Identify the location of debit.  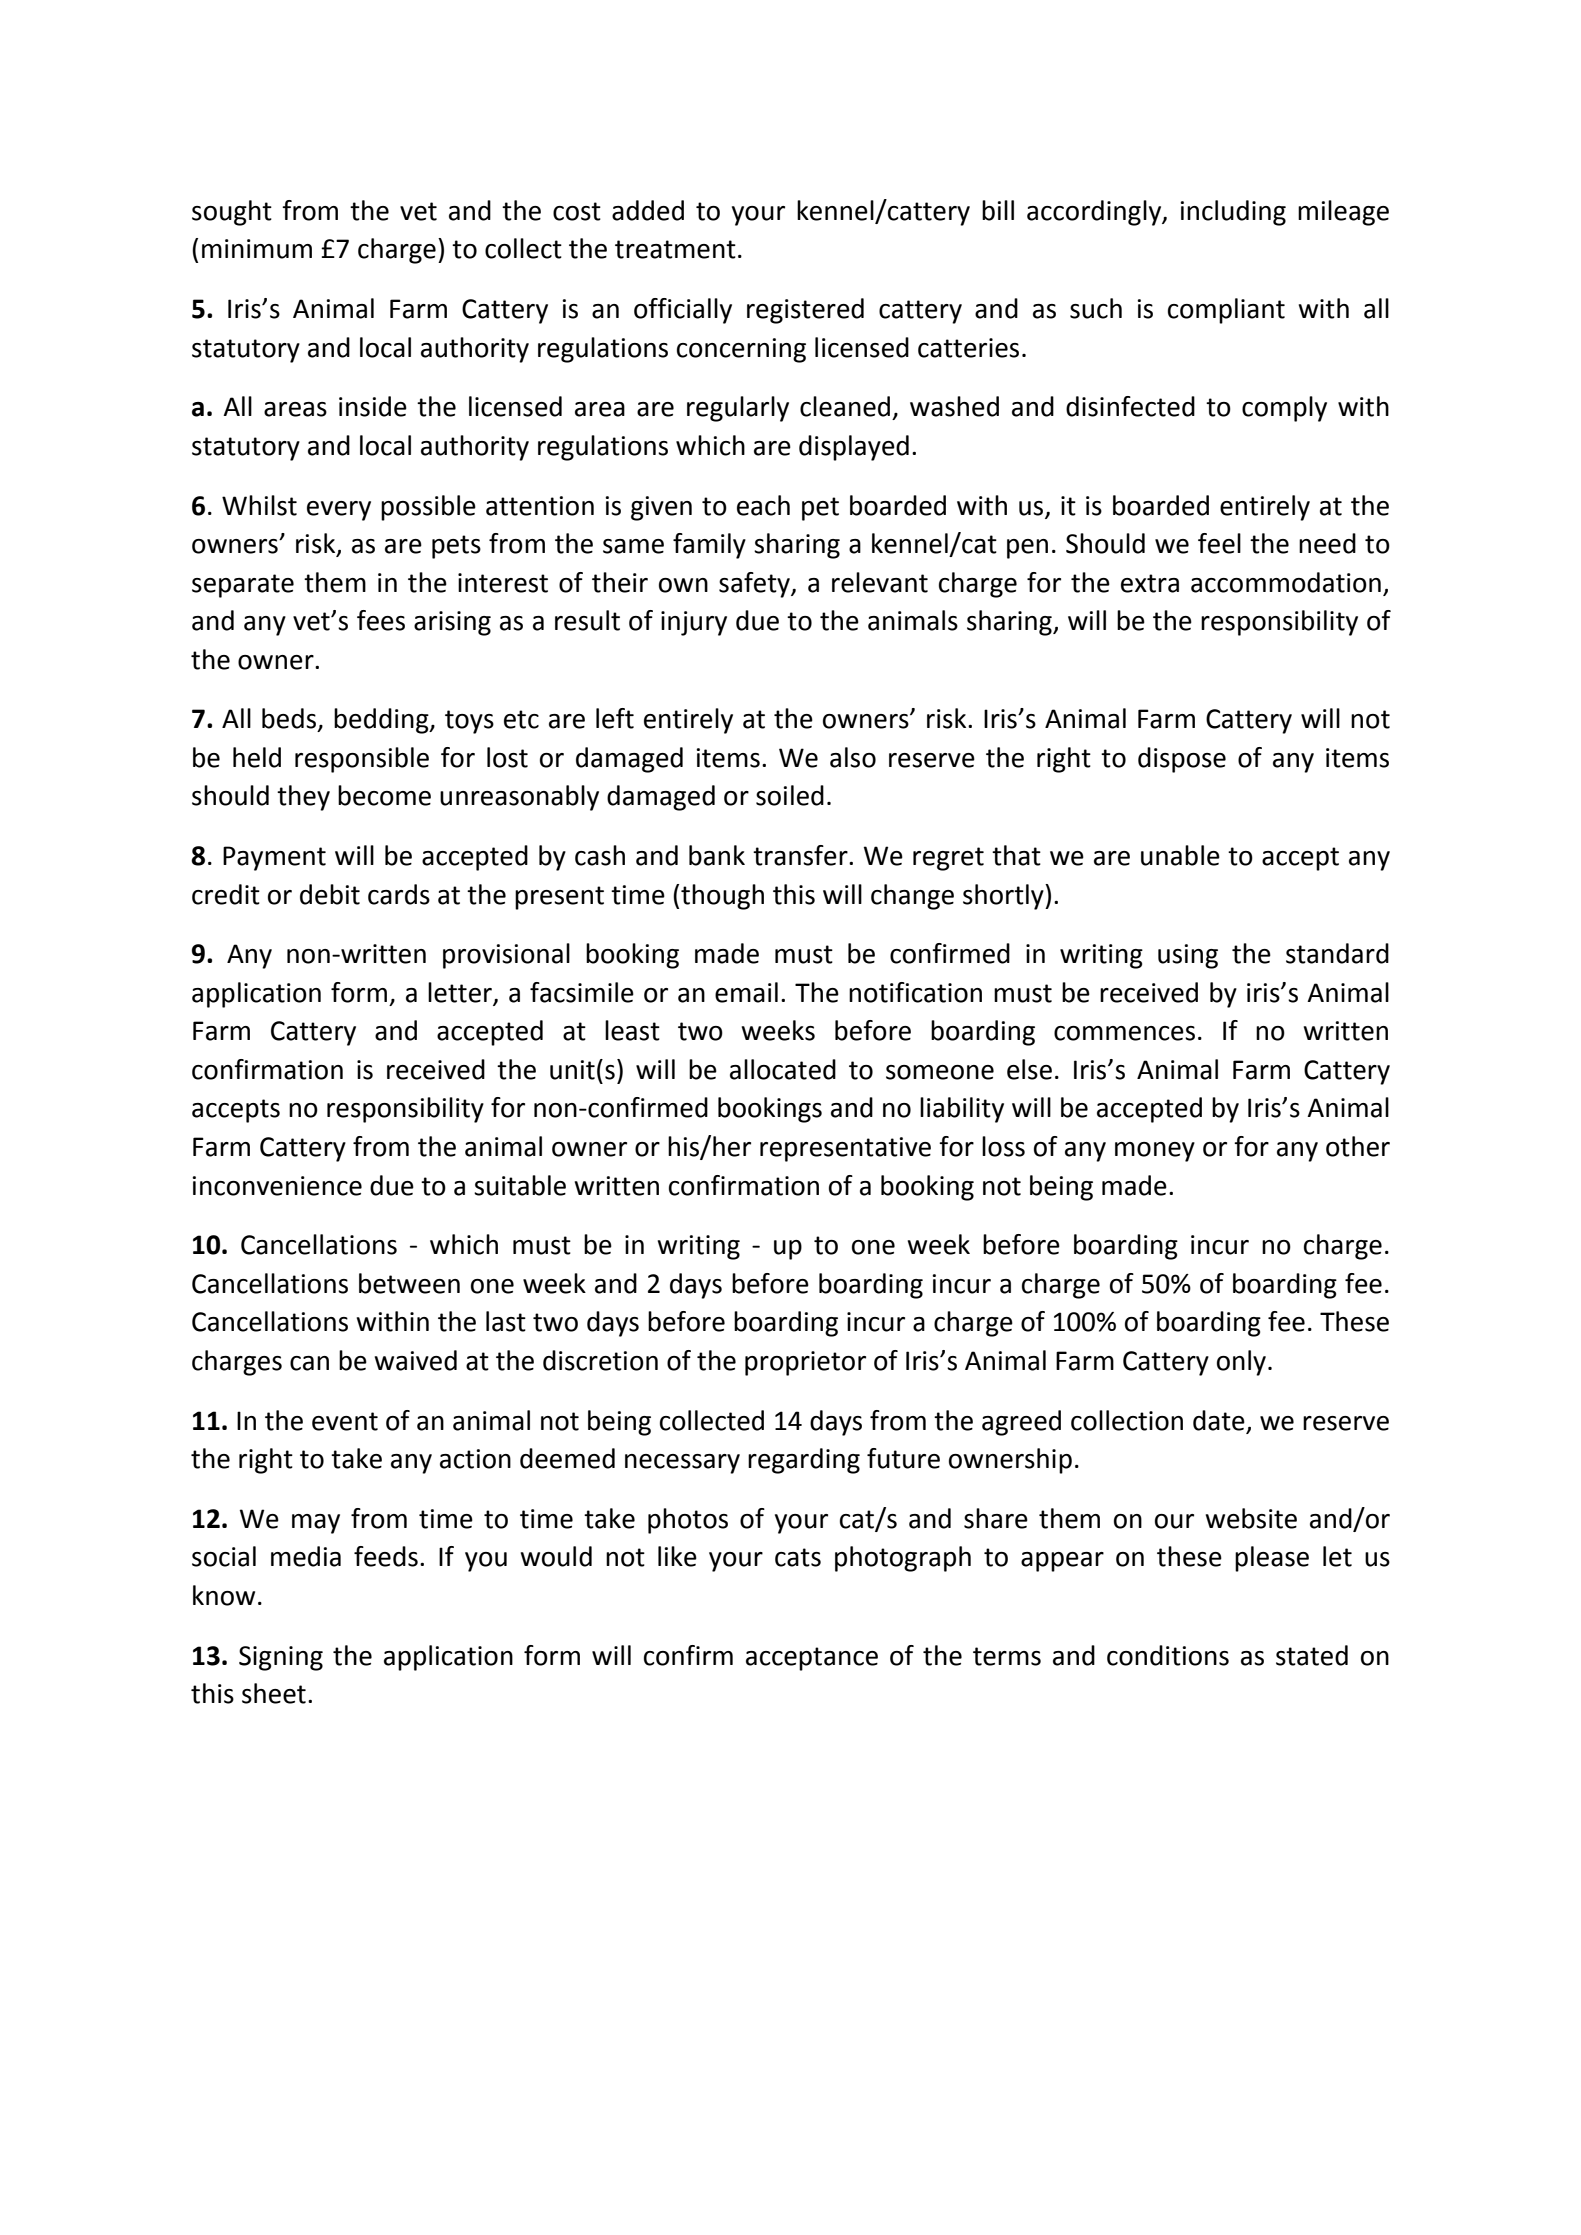
(330, 894).
